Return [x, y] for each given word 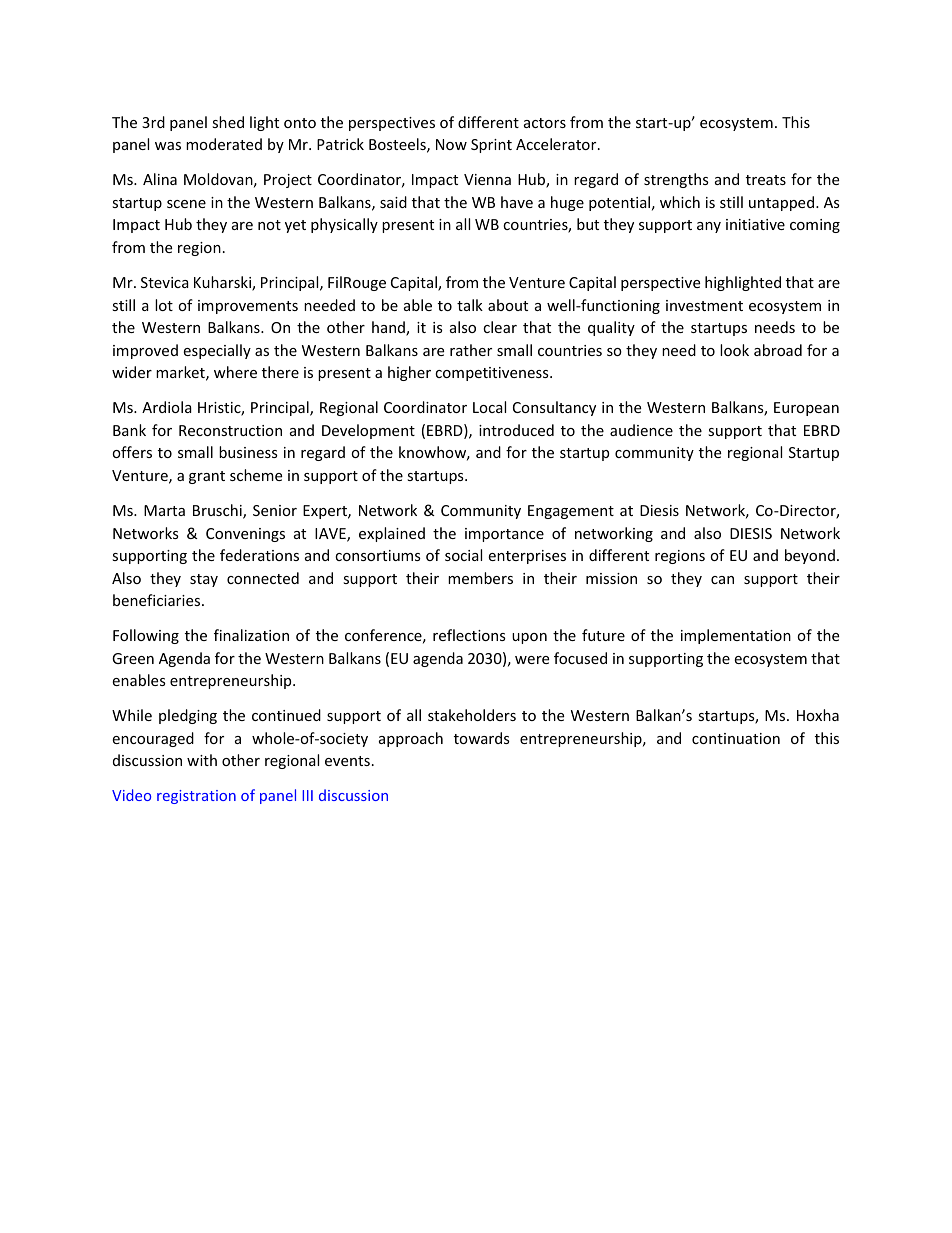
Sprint [491, 146]
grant [207, 477]
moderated [224, 144]
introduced [516, 430]
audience [641, 430]
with [202, 760]
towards [482, 738]
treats [766, 180]
